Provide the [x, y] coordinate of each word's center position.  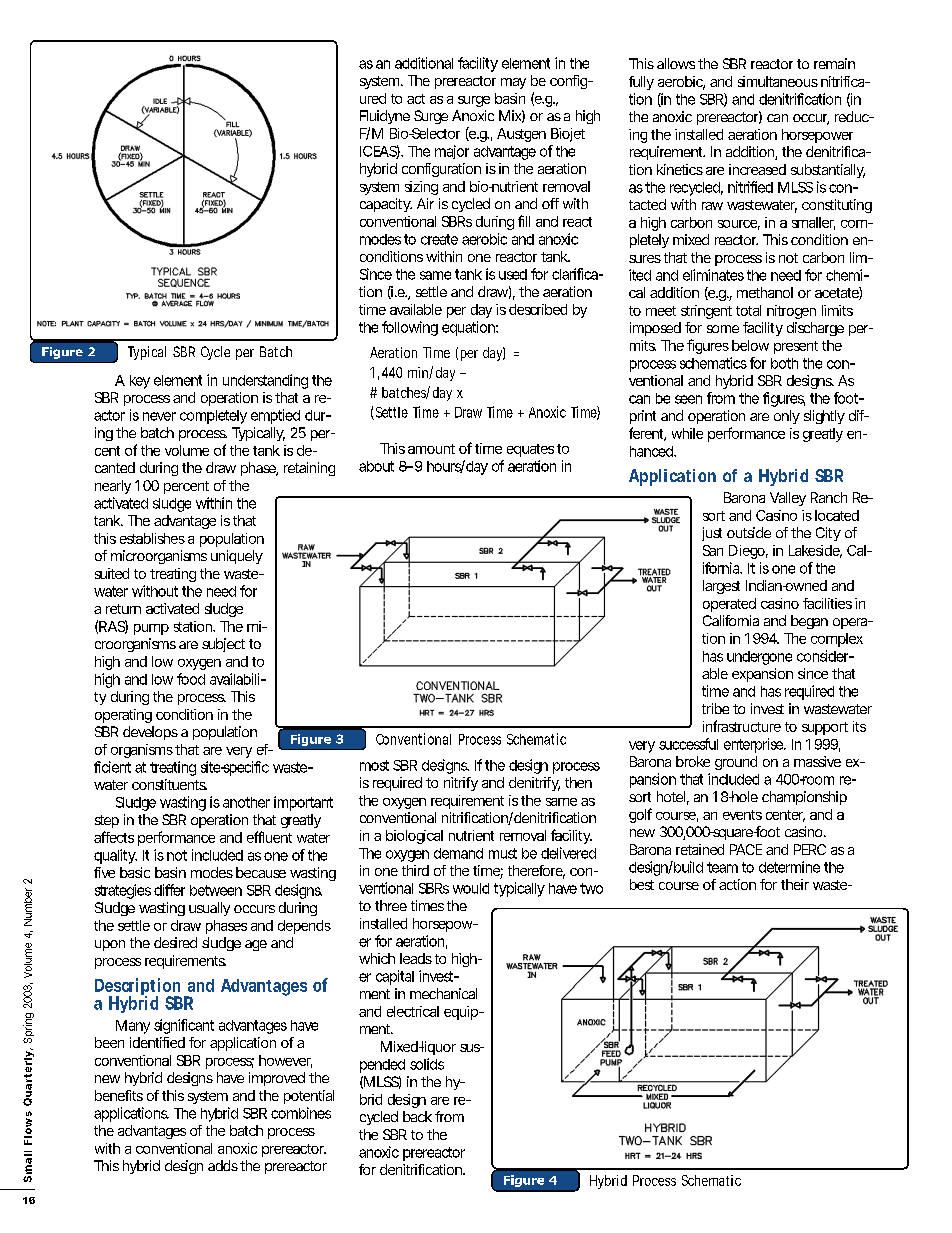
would [471, 888]
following [410, 328]
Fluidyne [385, 119]
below [750, 345]
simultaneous [778, 81]
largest [721, 587]
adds [223, 1165]
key [140, 382]
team [722, 867]
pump [151, 629]
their [795, 884]
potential [309, 1097]
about [376, 466]
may [513, 83]
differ [169, 890]
